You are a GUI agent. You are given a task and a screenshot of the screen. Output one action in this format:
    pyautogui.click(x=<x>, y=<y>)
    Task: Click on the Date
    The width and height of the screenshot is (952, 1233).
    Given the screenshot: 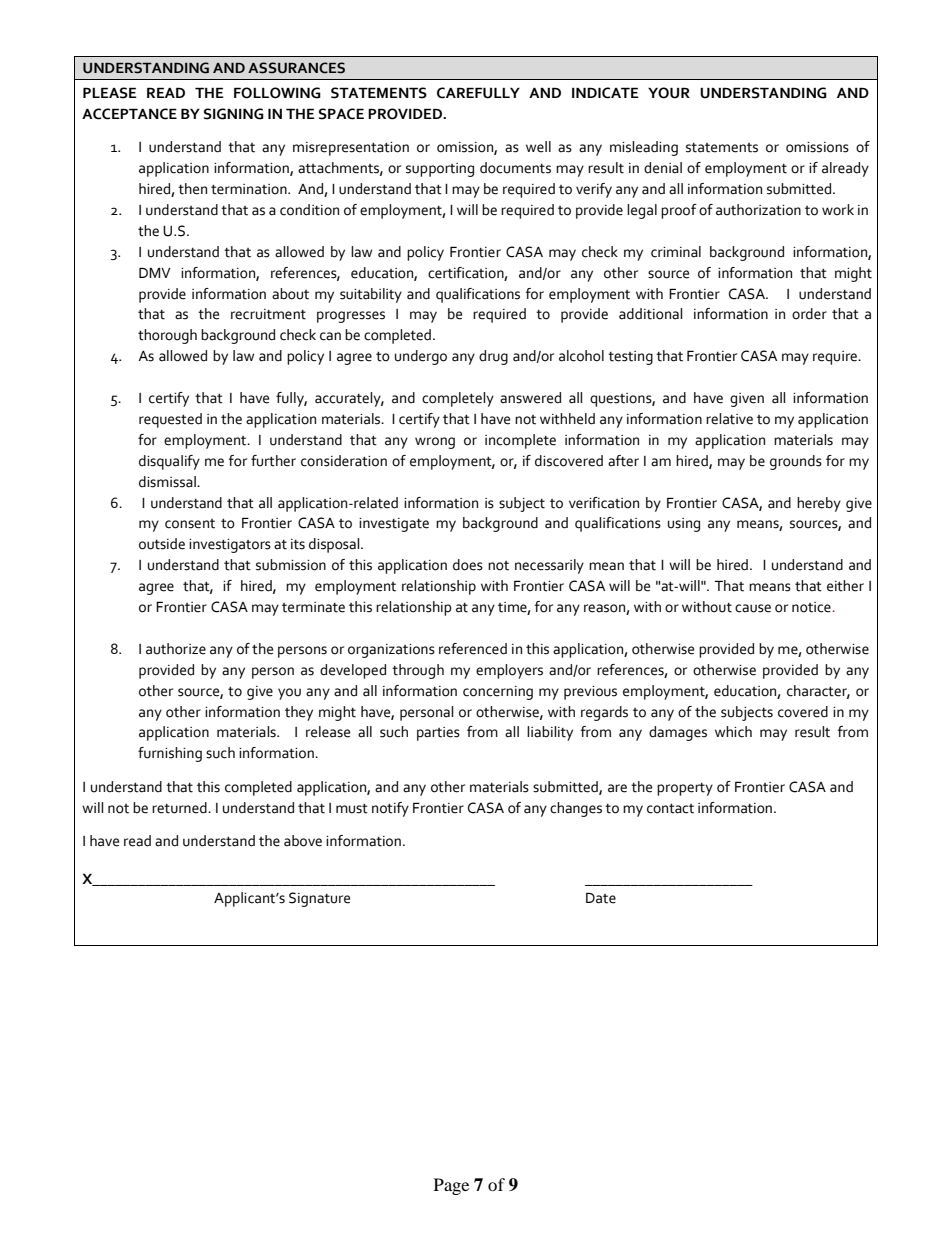 What is the action you would take?
    pyautogui.click(x=601, y=898)
